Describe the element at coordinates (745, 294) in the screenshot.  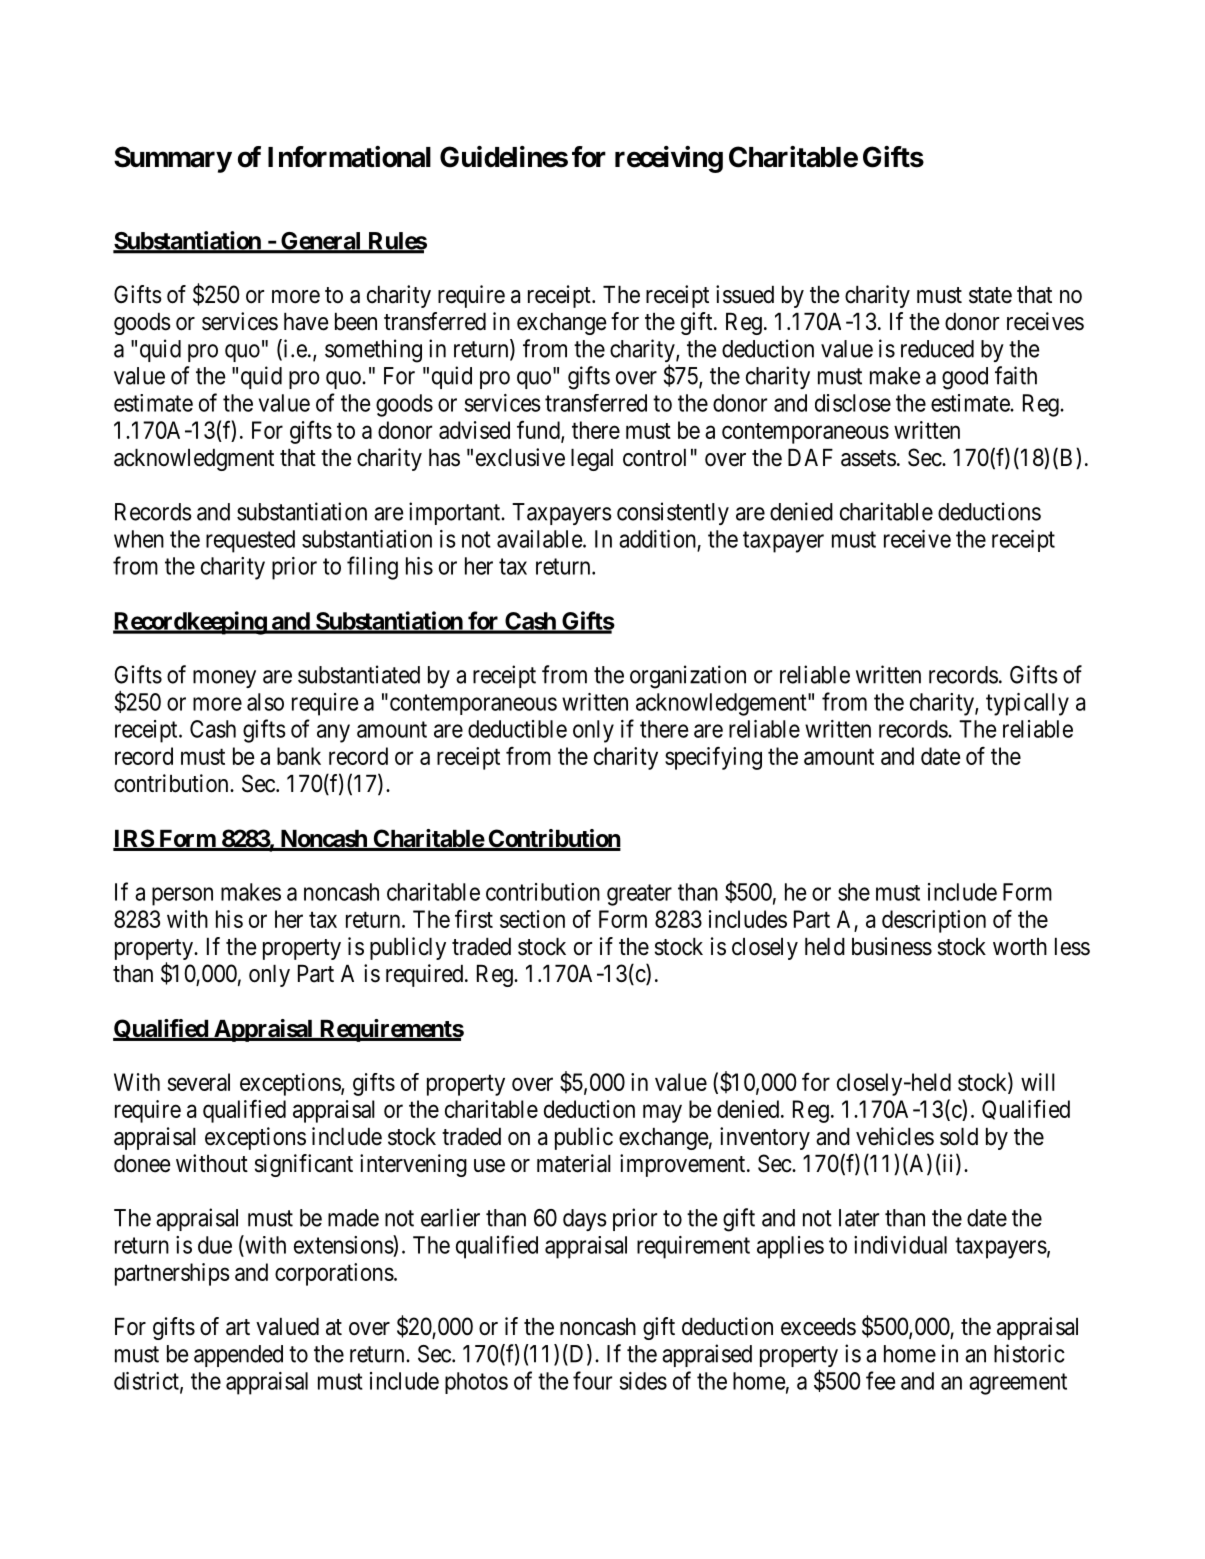
I see `issued` at that location.
